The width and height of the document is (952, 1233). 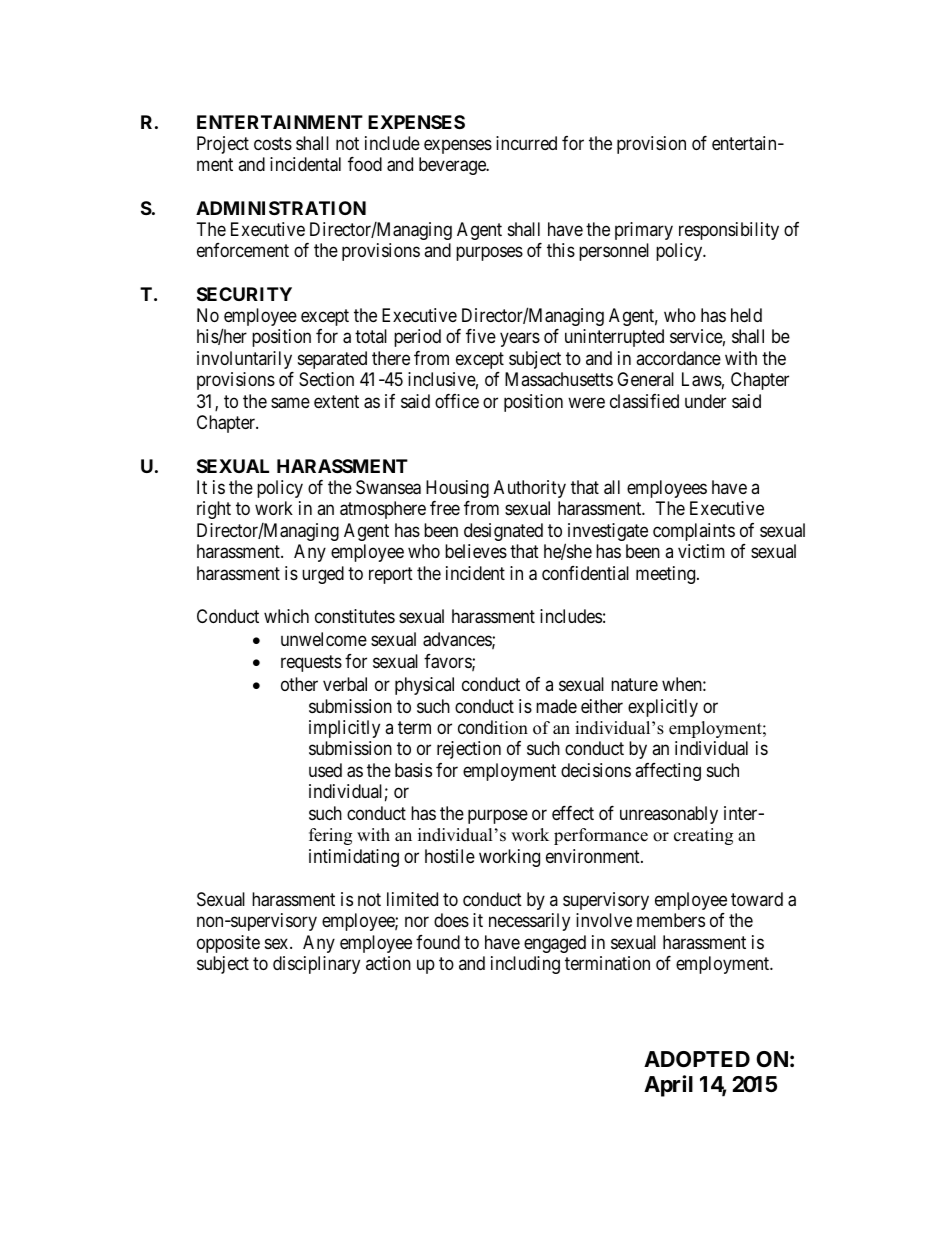 I want to click on right, so click(x=214, y=510).
